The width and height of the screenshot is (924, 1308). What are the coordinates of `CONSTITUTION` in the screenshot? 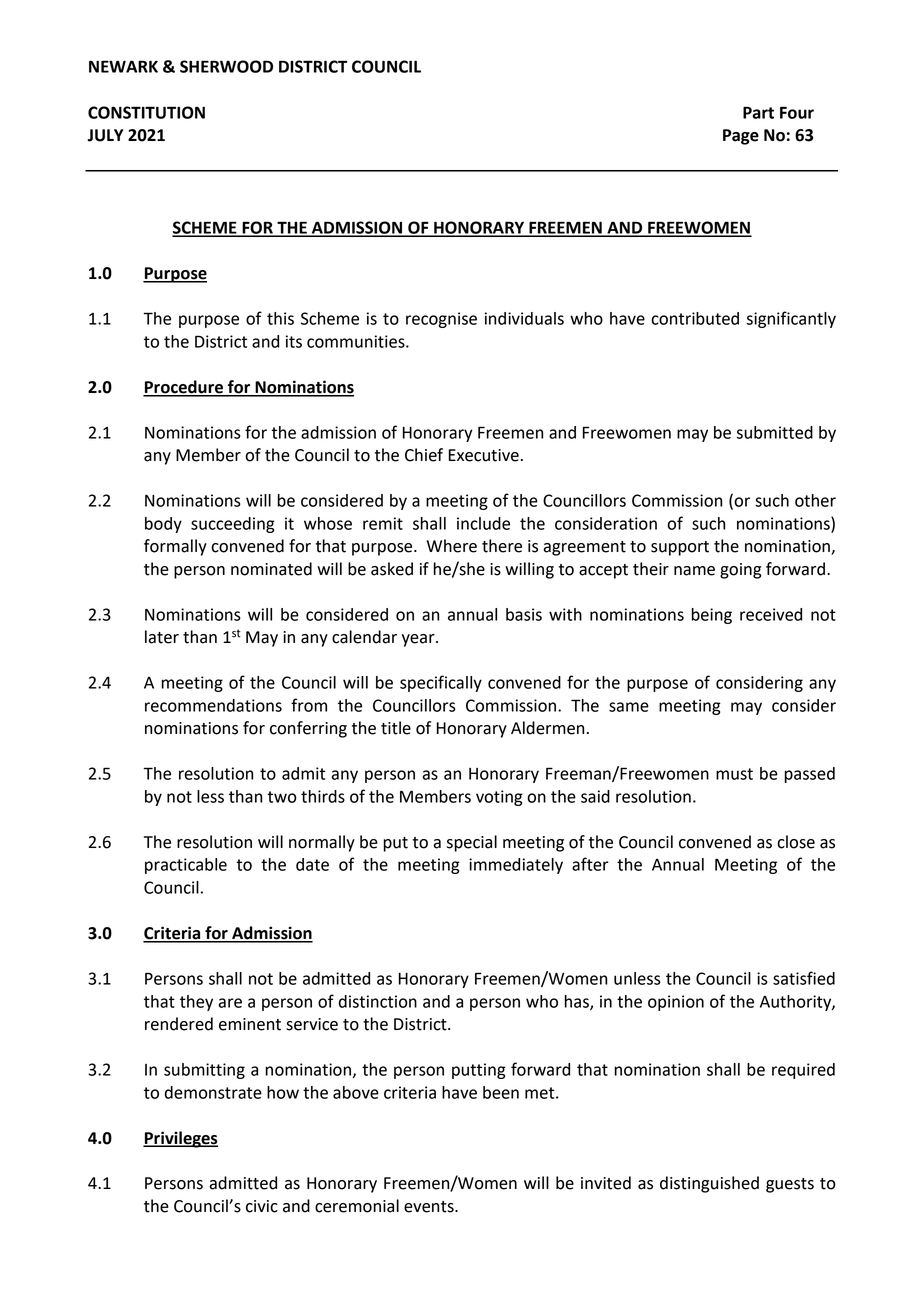 It's located at (146, 112).
